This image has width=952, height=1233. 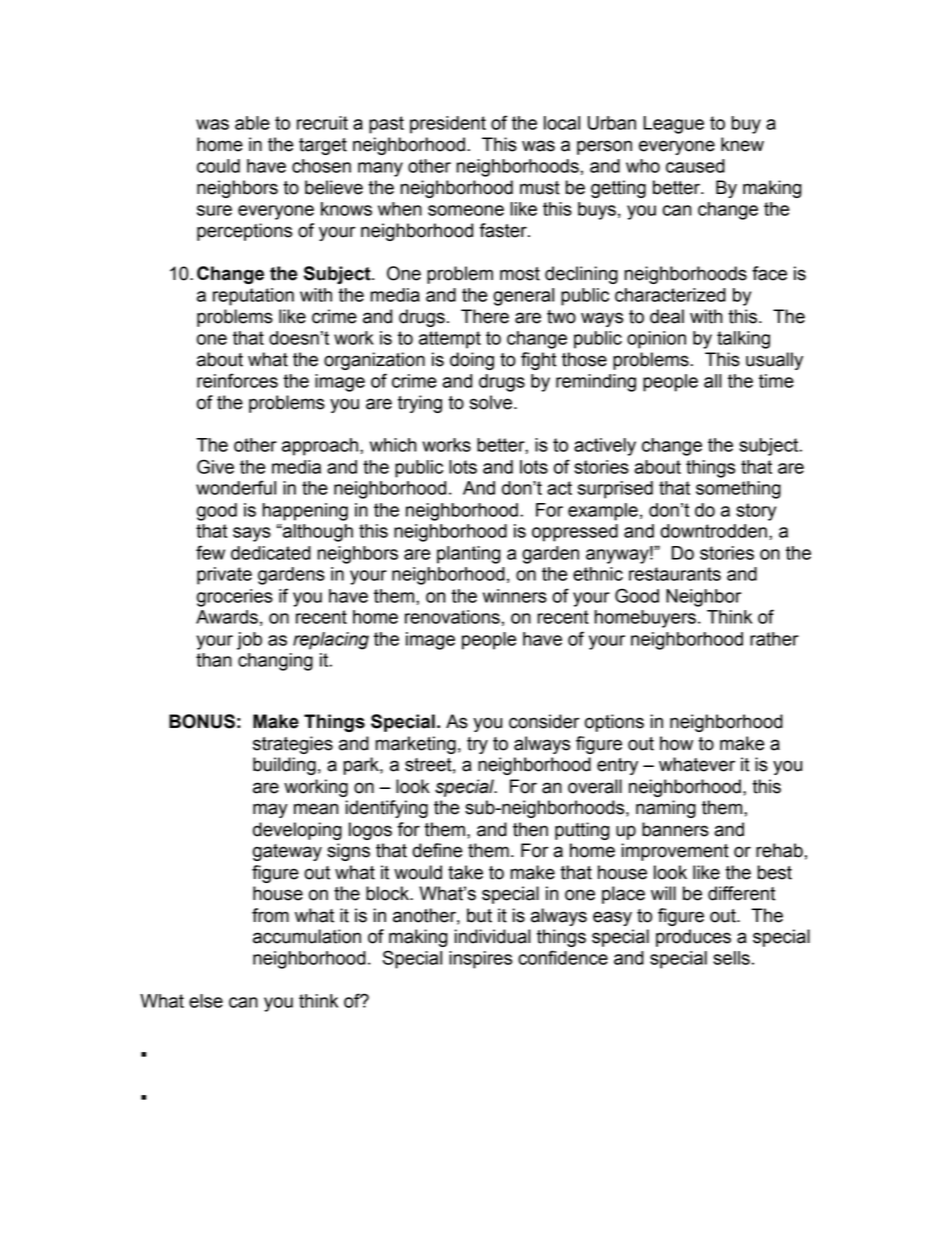 I want to click on able, so click(x=252, y=123).
